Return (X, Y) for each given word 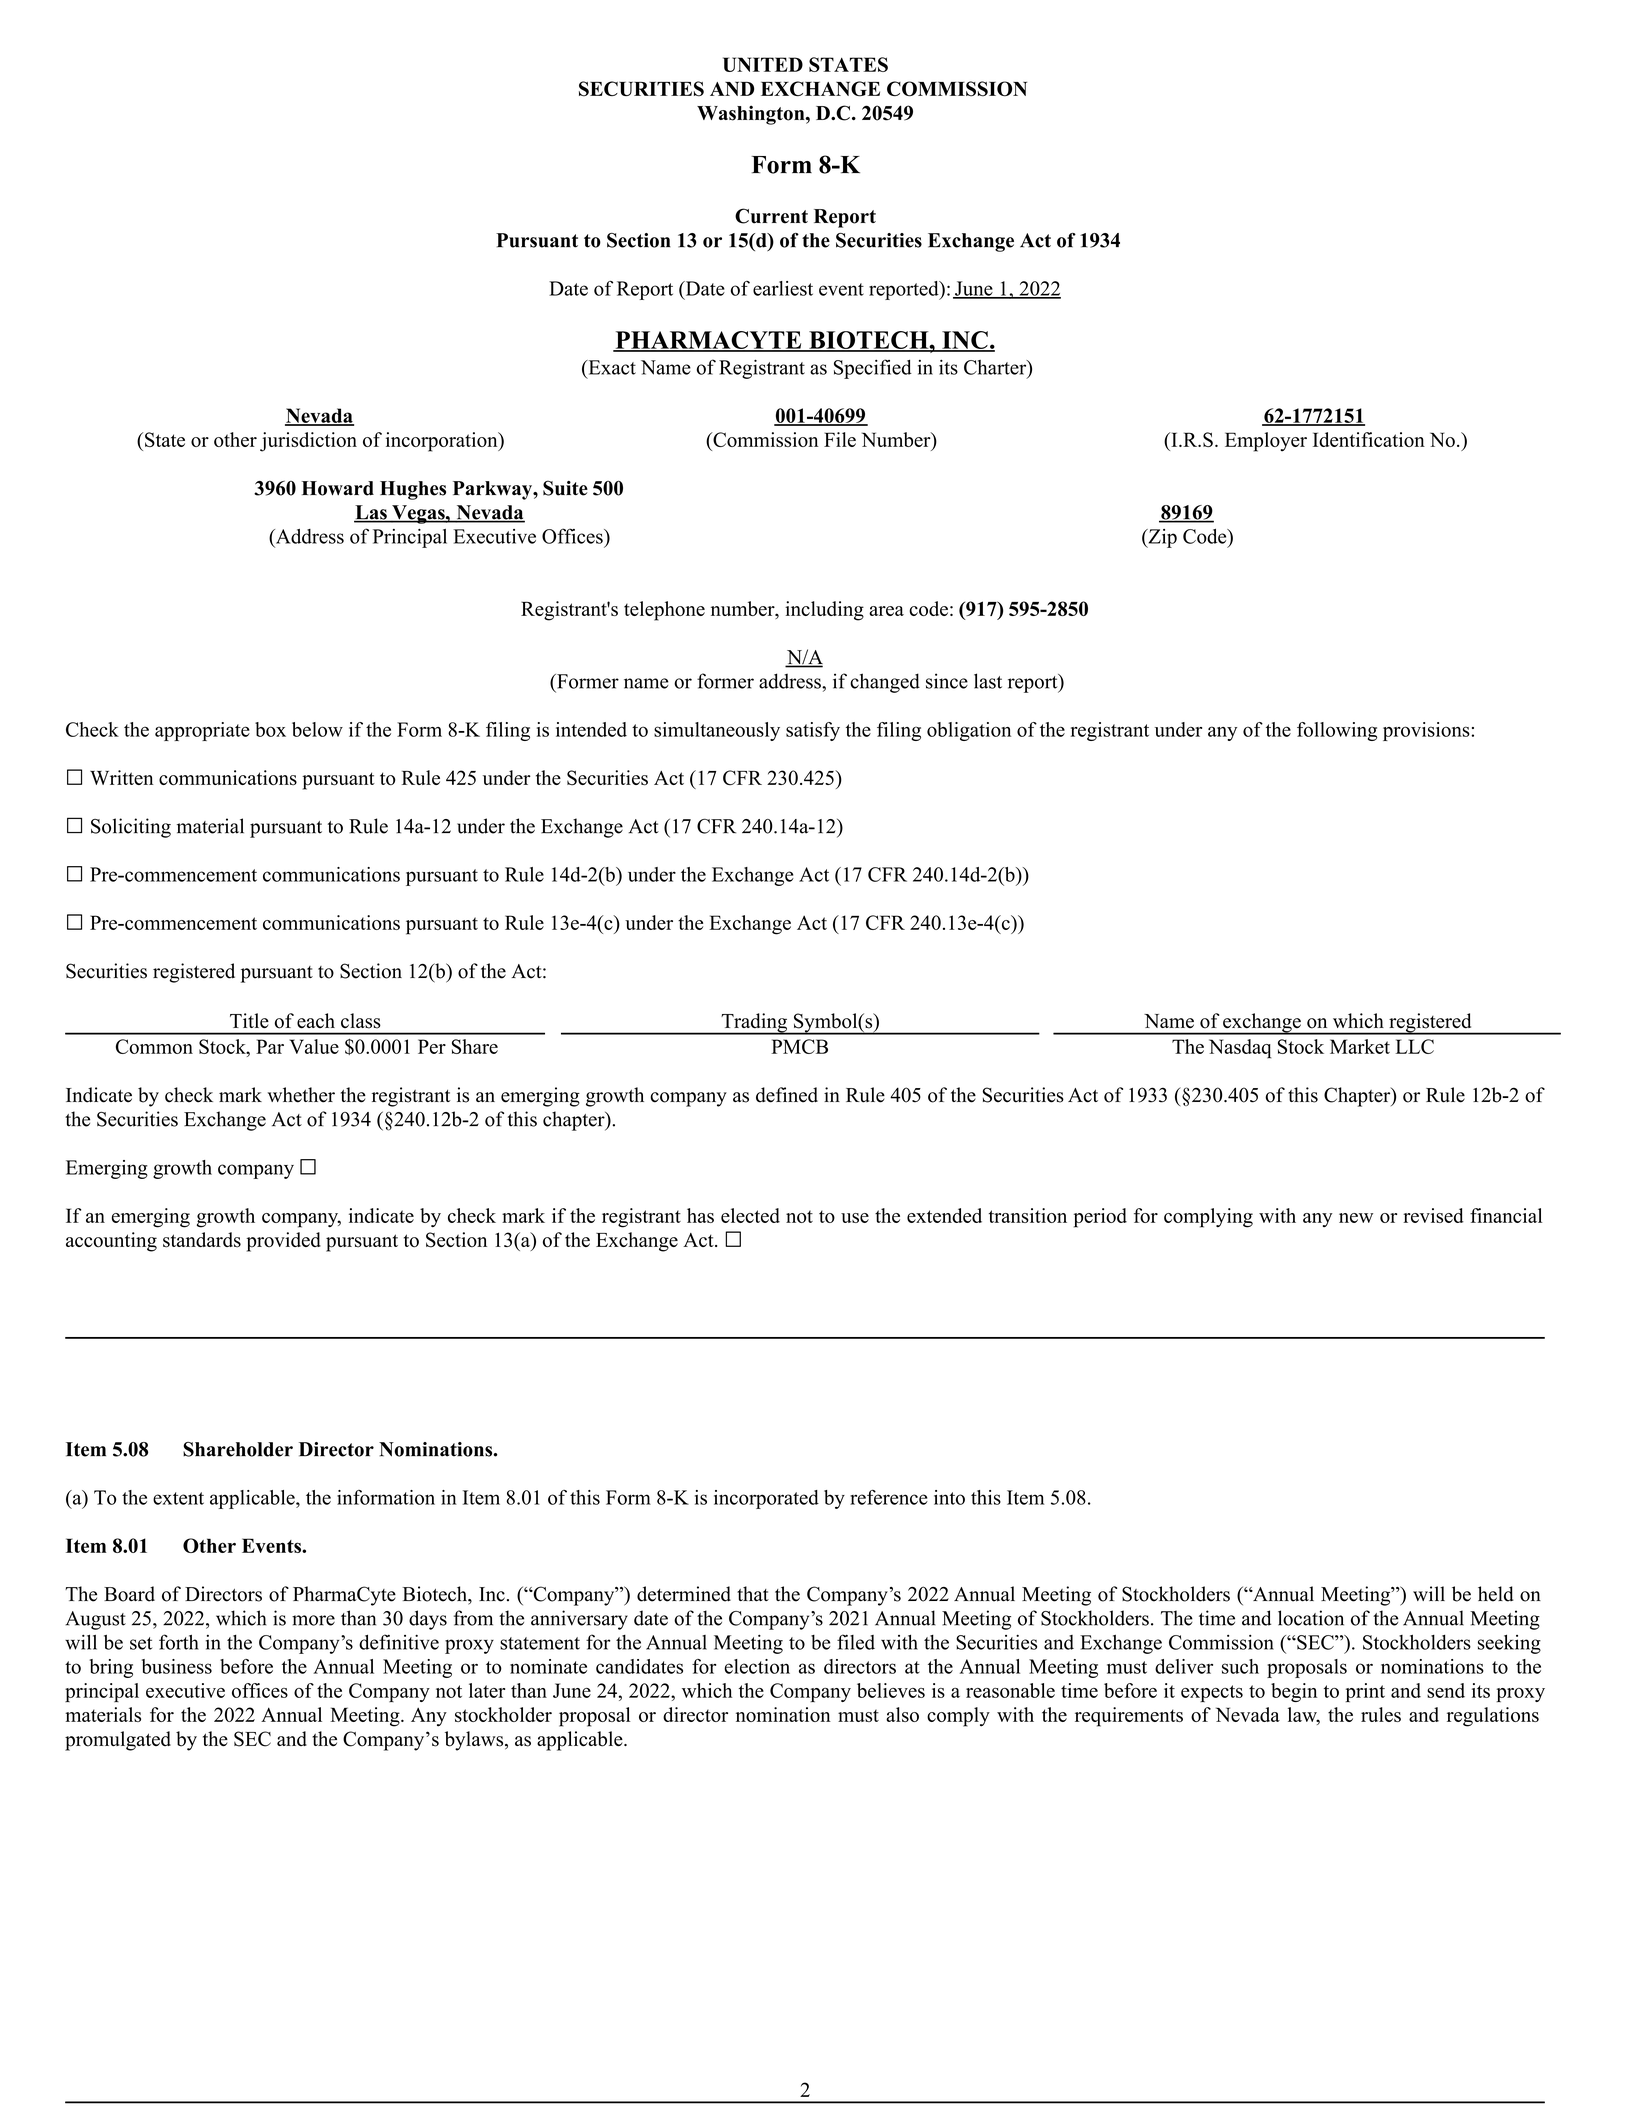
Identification (1369, 439)
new (1356, 1218)
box (270, 729)
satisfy (813, 731)
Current (771, 216)
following (1337, 731)
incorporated (766, 1499)
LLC (1415, 1046)
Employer (1266, 442)
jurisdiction (308, 442)
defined (787, 1095)
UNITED (763, 64)
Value (314, 1046)
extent (178, 1498)
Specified (873, 369)
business (177, 1666)
